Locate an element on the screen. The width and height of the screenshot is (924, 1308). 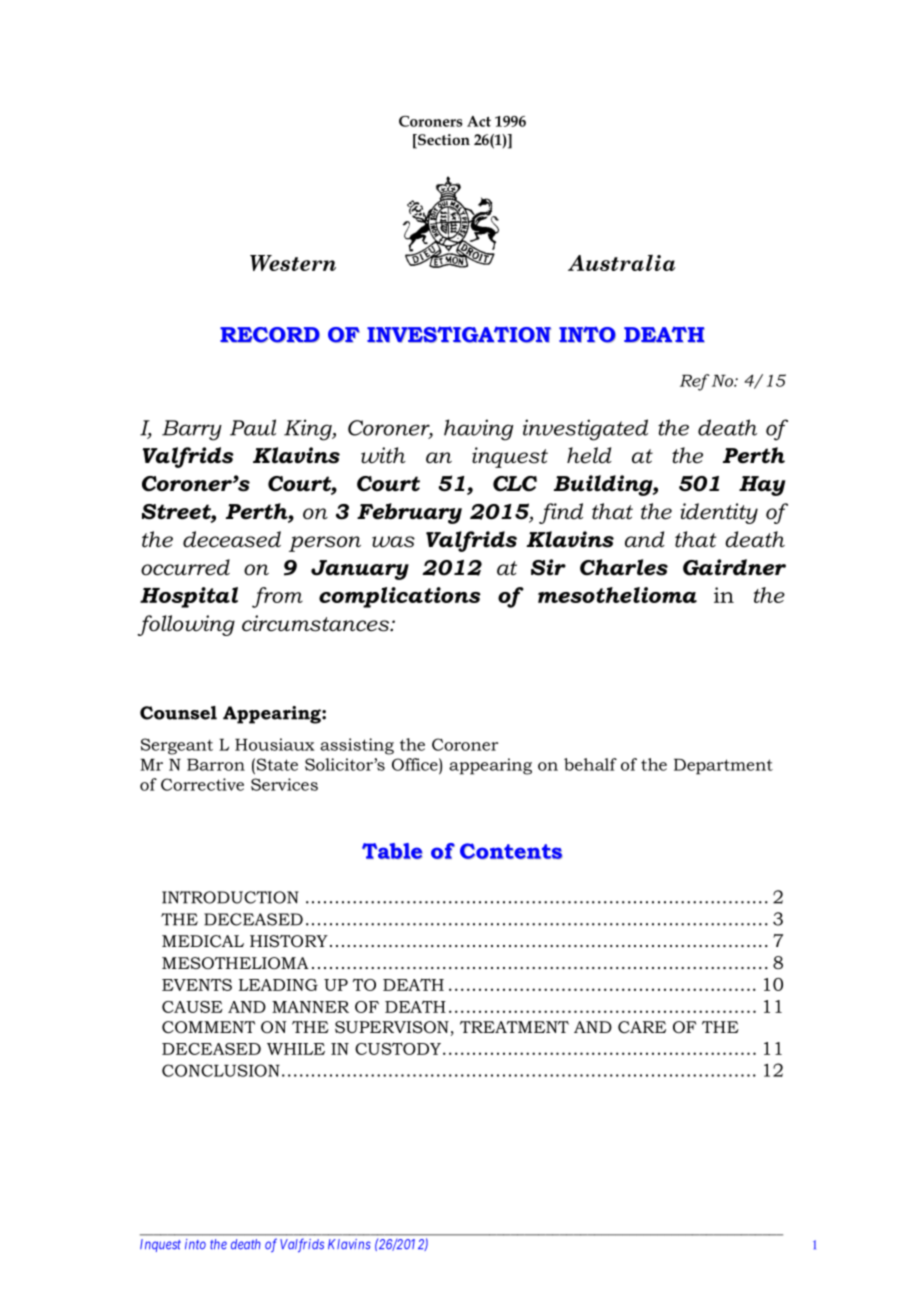
Western is located at coordinates (293, 263).
